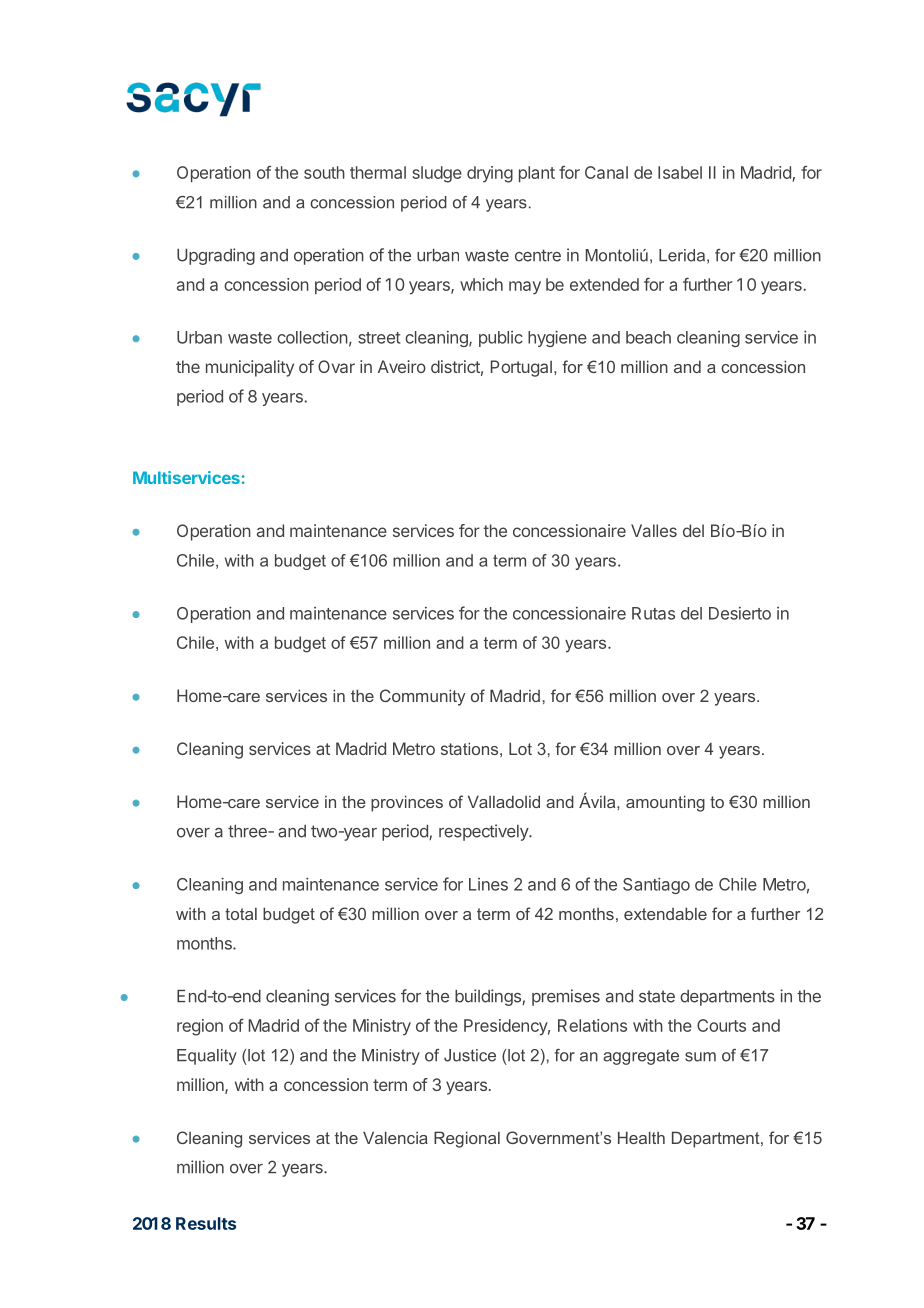 This screenshot has width=924, height=1308. What do you see at coordinates (250, 368) in the screenshot?
I see `municipality` at bounding box center [250, 368].
